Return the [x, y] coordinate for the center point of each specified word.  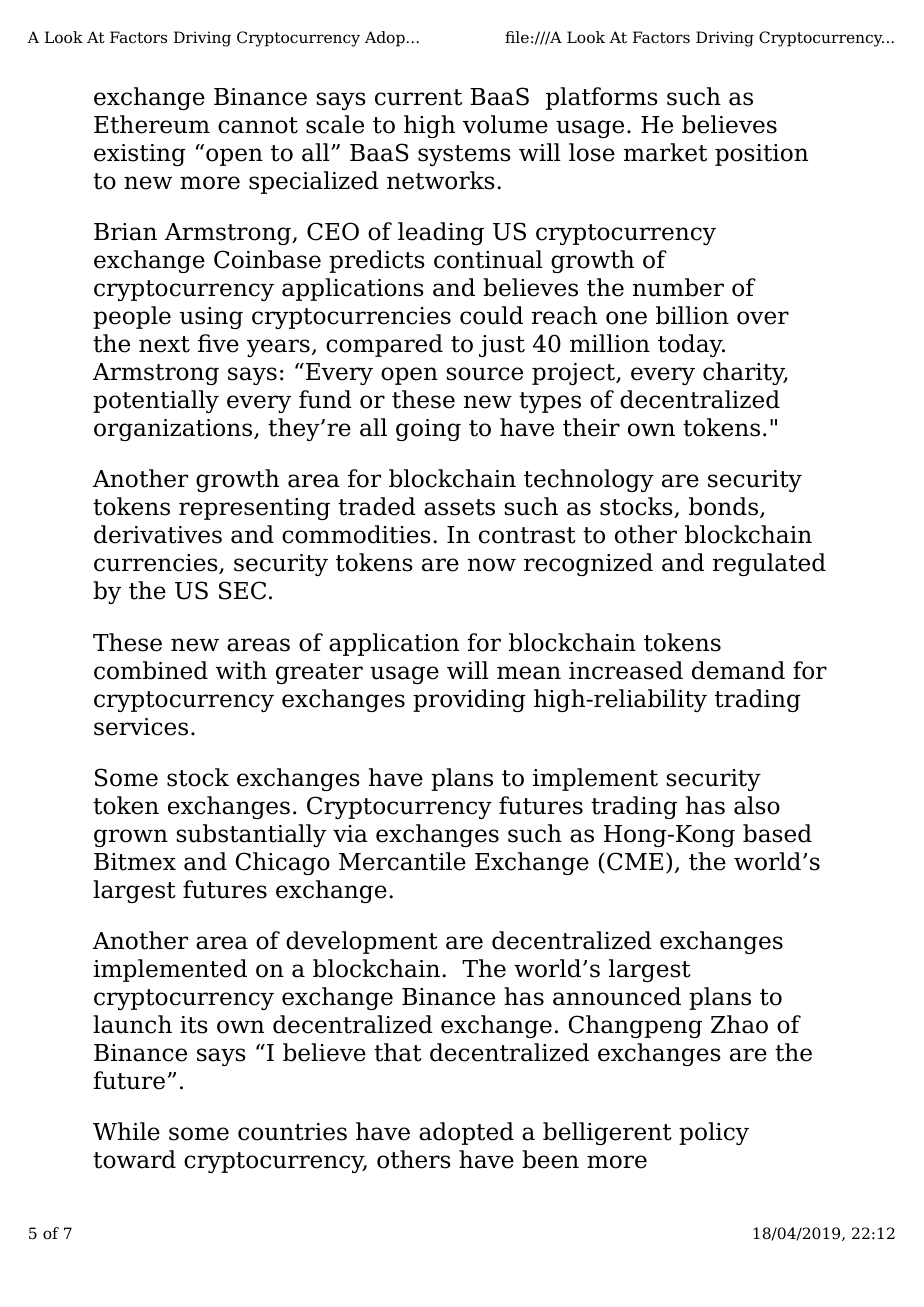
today [691, 345]
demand [738, 670]
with [241, 670]
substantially [251, 835]
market [665, 152]
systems [464, 155]
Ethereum [152, 124]
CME [635, 861]
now [492, 565]
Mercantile [402, 861]
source [485, 374]
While [126, 1131]
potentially [156, 401]
